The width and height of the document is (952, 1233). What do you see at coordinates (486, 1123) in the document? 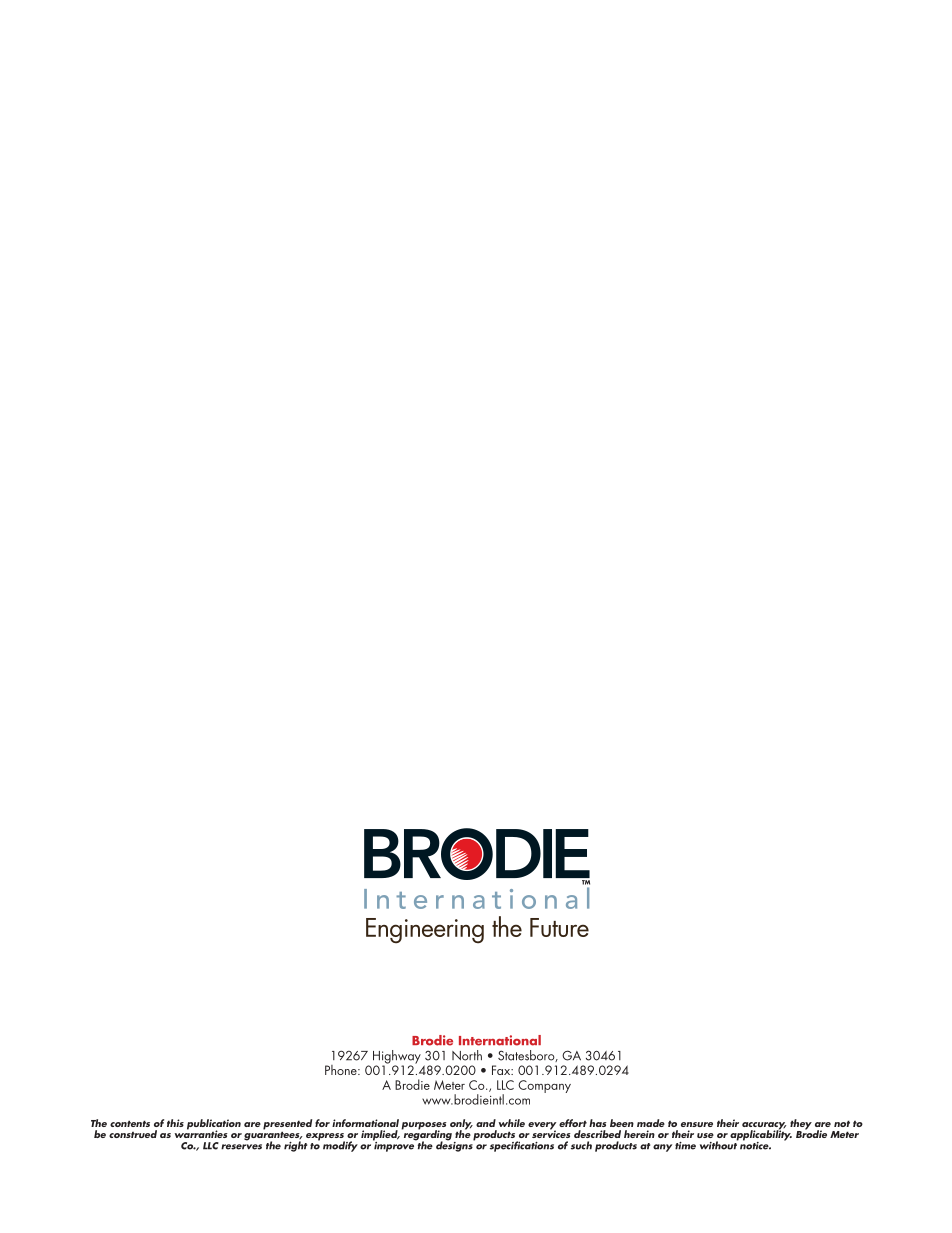
I see `and` at bounding box center [486, 1123].
